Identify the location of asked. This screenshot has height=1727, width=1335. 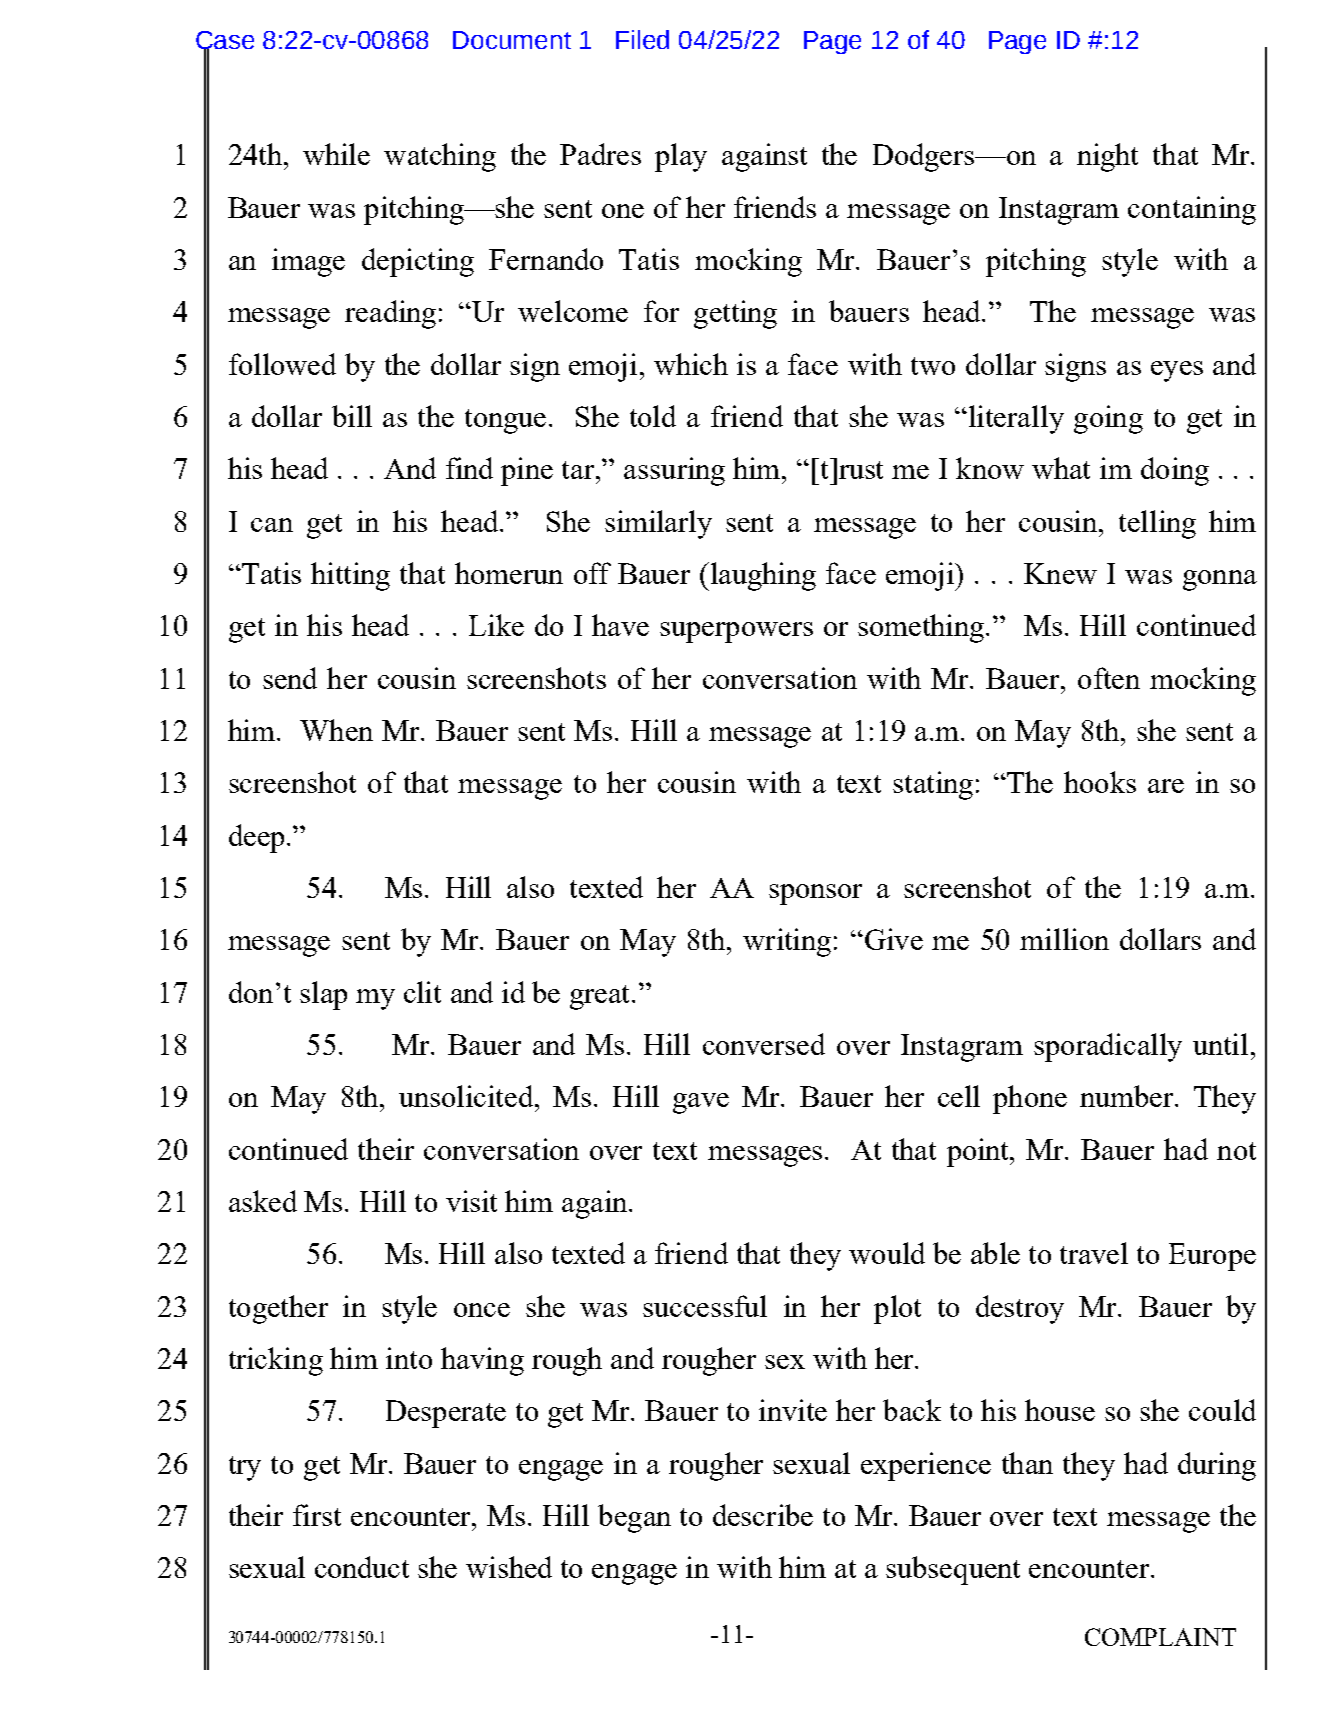
(263, 1201).
